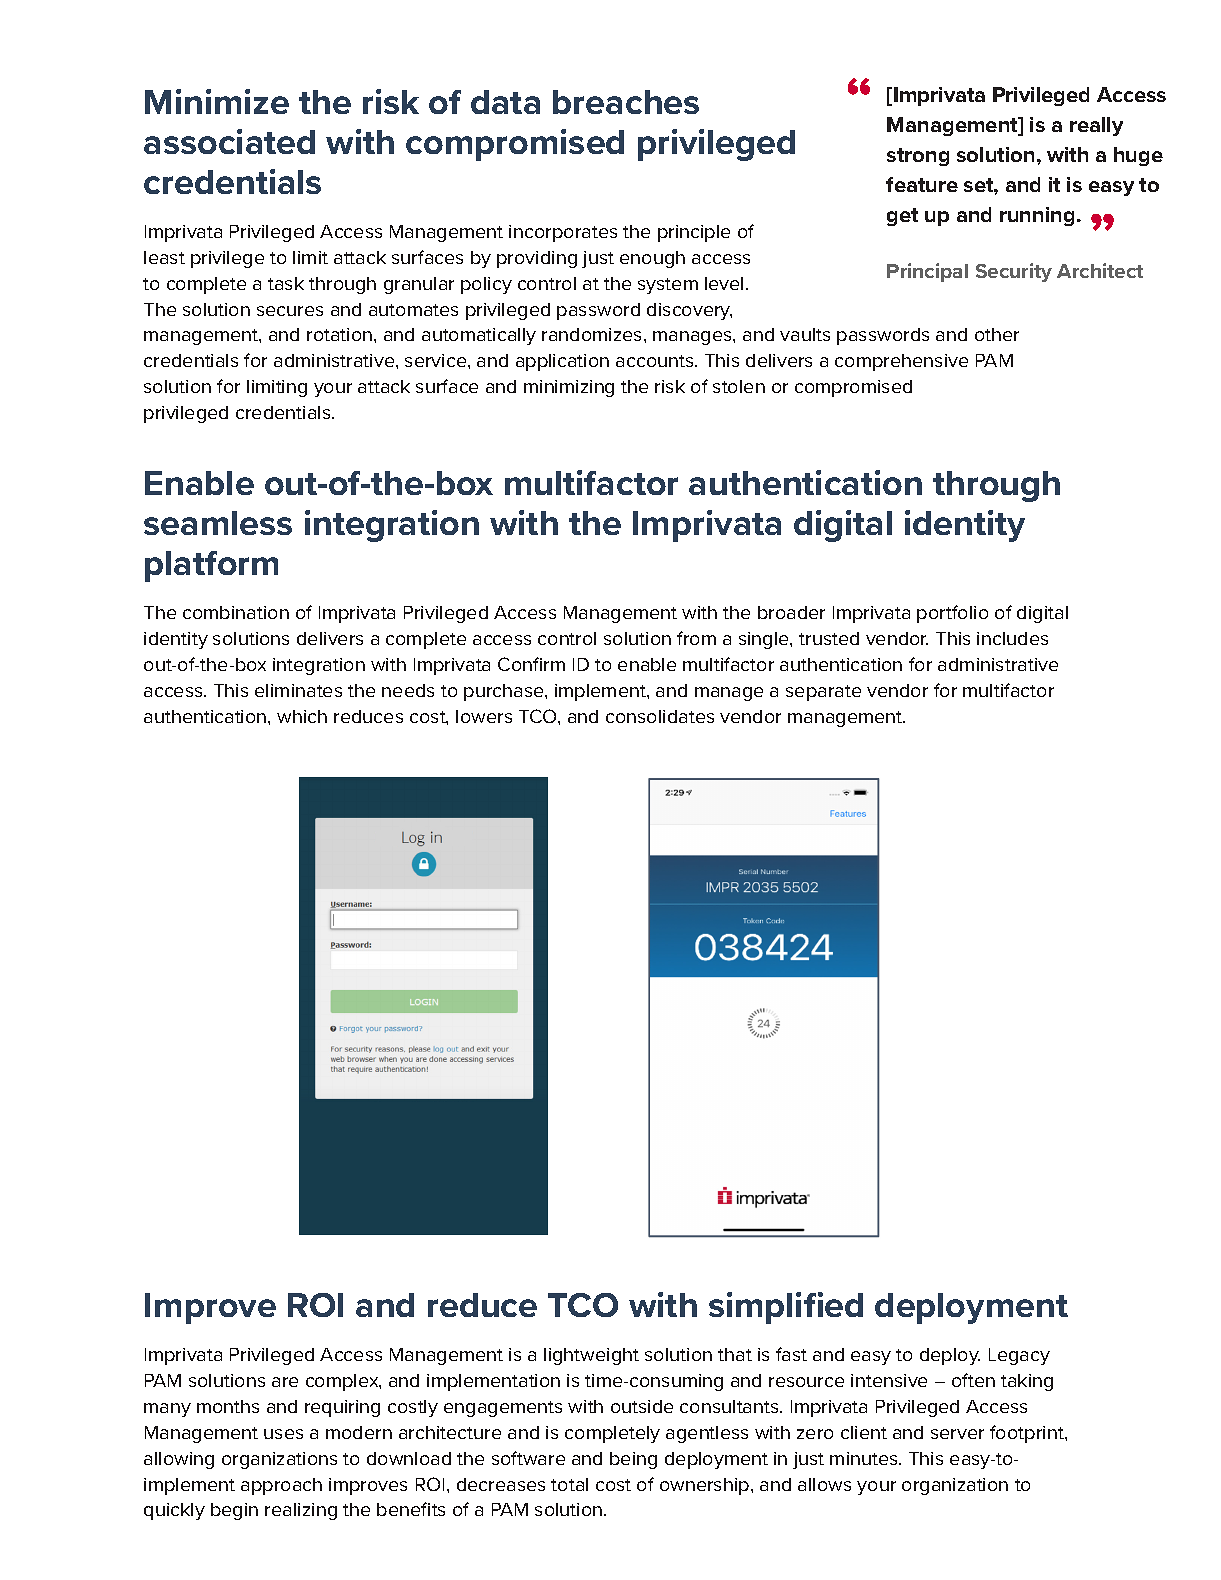 The width and height of the document is (1221, 1580). What do you see at coordinates (283, 1434) in the document?
I see `uses` at bounding box center [283, 1434].
